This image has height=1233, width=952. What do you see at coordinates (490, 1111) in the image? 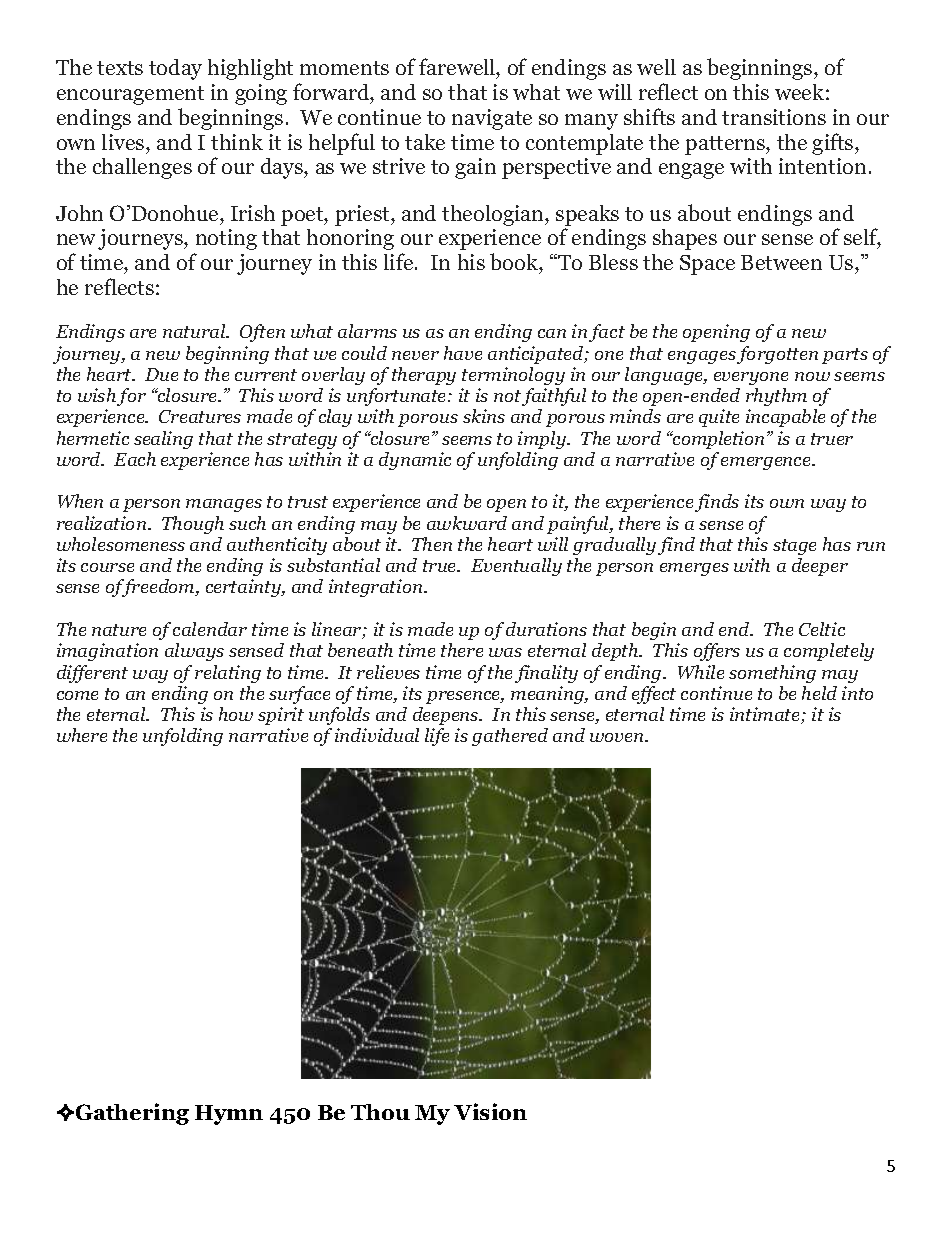
I see `Vision` at bounding box center [490, 1111].
